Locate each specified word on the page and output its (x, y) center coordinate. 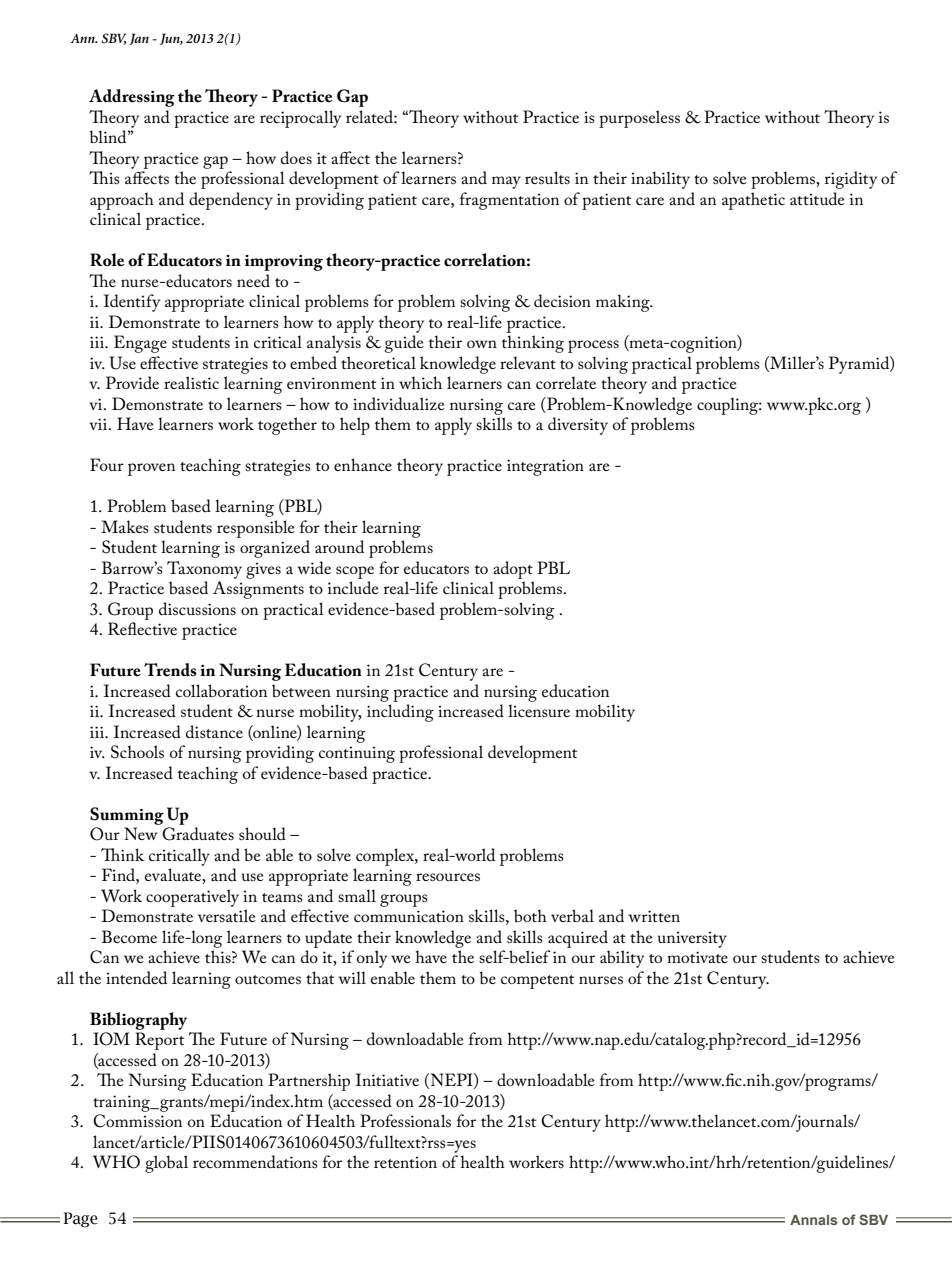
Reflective (142, 628)
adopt (513, 570)
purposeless (639, 119)
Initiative (387, 1079)
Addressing (132, 98)
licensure (539, 710)
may (506, 182)
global (166, 1164)
